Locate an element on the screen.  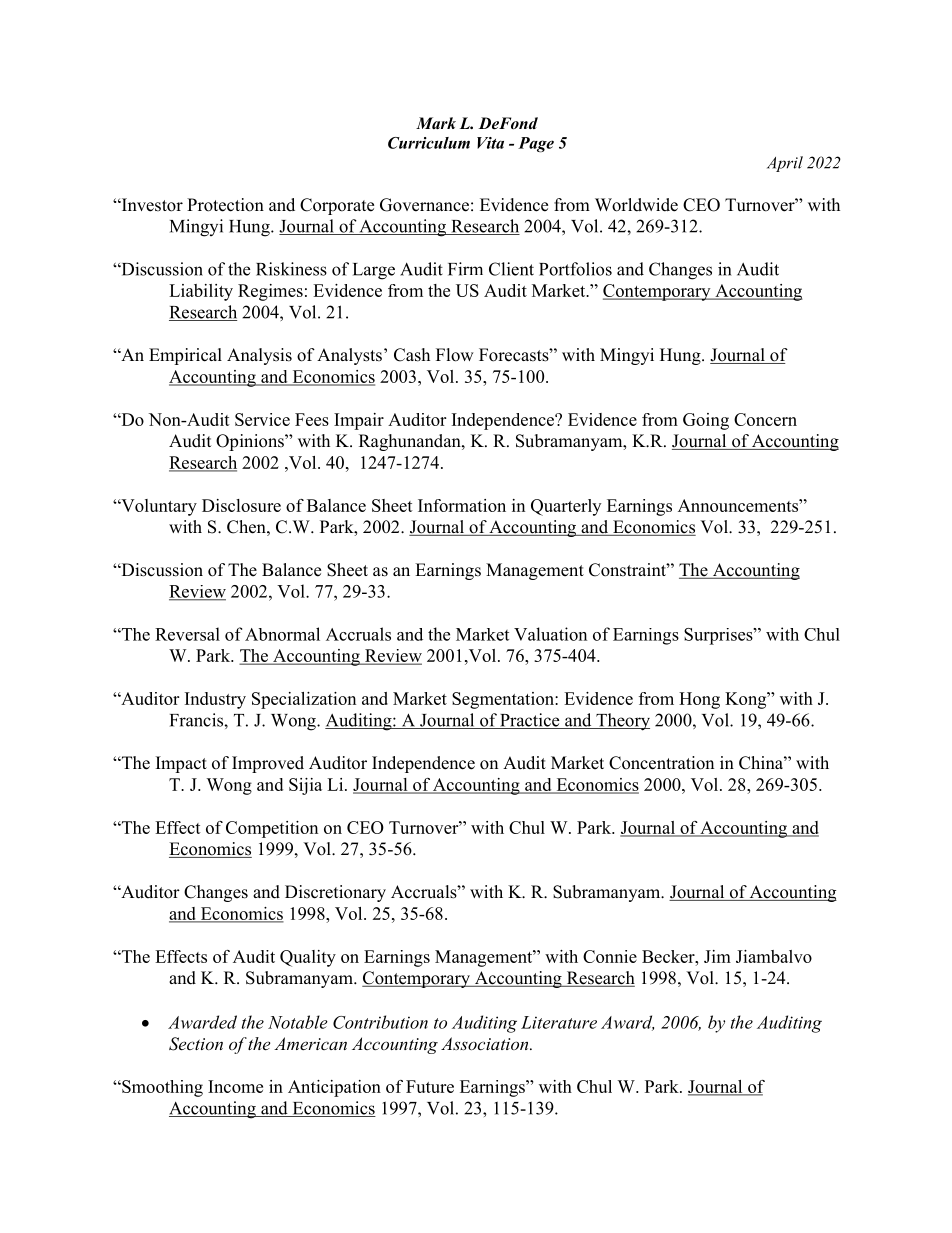
Income is located at coordinates (235, 1086).
